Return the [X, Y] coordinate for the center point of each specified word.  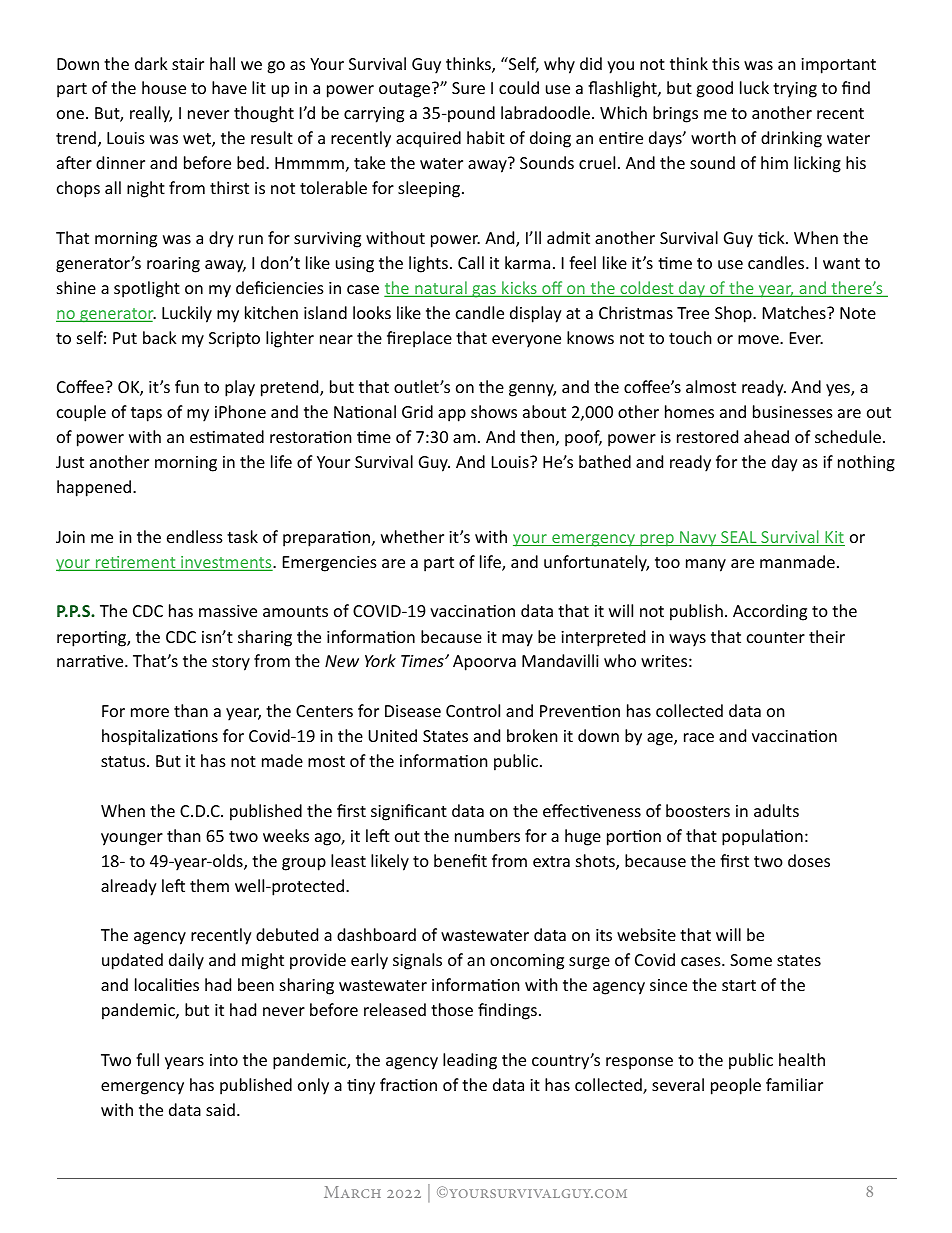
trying [795, 90]
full [147, 1059]
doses [809, 860]
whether [412, 536]
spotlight [147, 289]
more [150, 712]
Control [473, 710]
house [164, 87]
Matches [795, 312]
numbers [487, 835]
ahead [766, 436]
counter [776, 637]
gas [484, 291]
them [209, 885]
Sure [468, 88]
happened [94, 488]
